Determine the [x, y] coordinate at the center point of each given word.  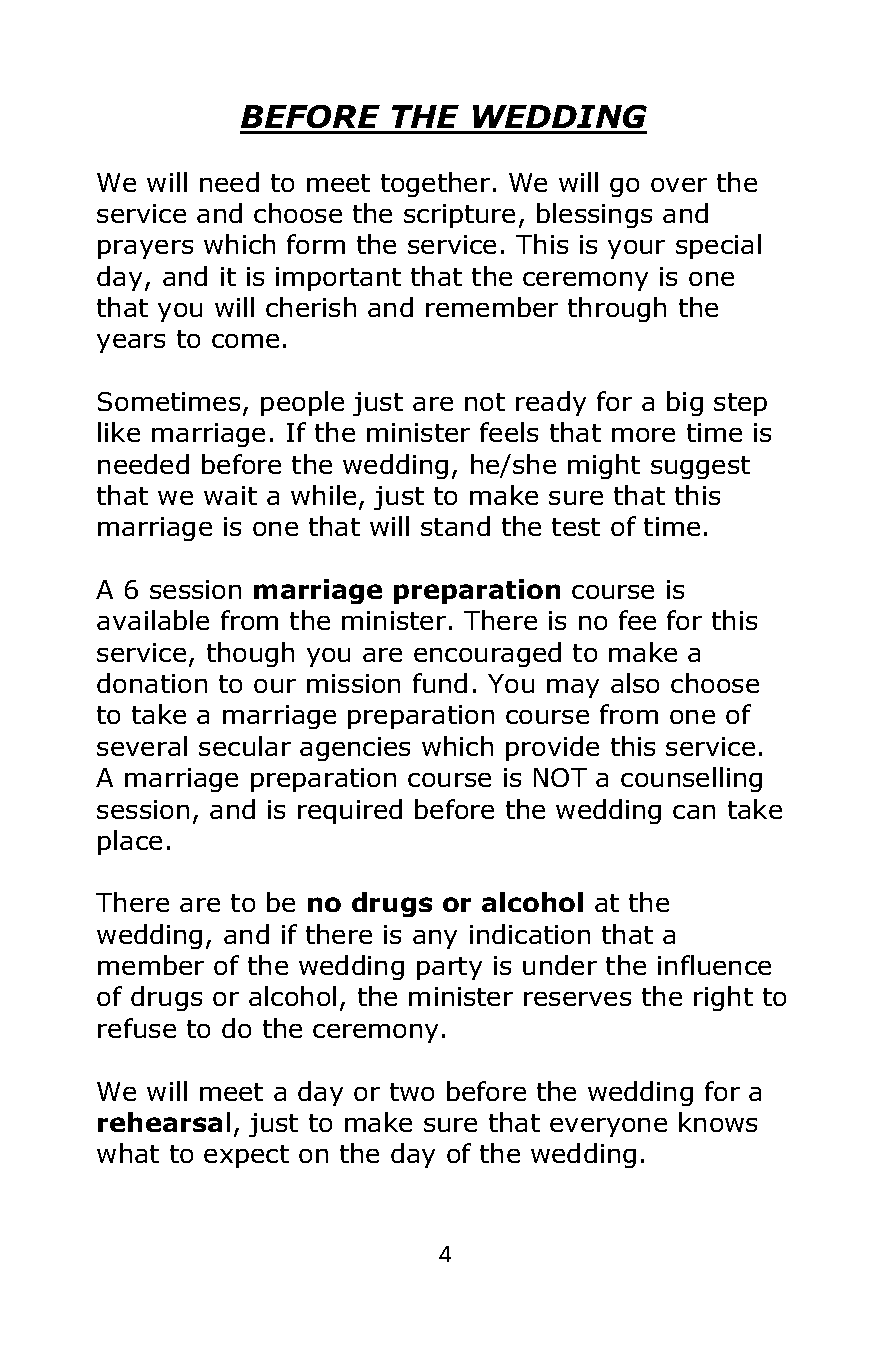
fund [440, 683]
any [435, 939]
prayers [145, 249]
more [643, 435]
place [130, 842]
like [119, 432]
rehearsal [164, 1122]
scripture [459, 216]
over [679, 185]
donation [152, 683]
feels [509, 432]
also [635, 683]
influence [714, 965]
